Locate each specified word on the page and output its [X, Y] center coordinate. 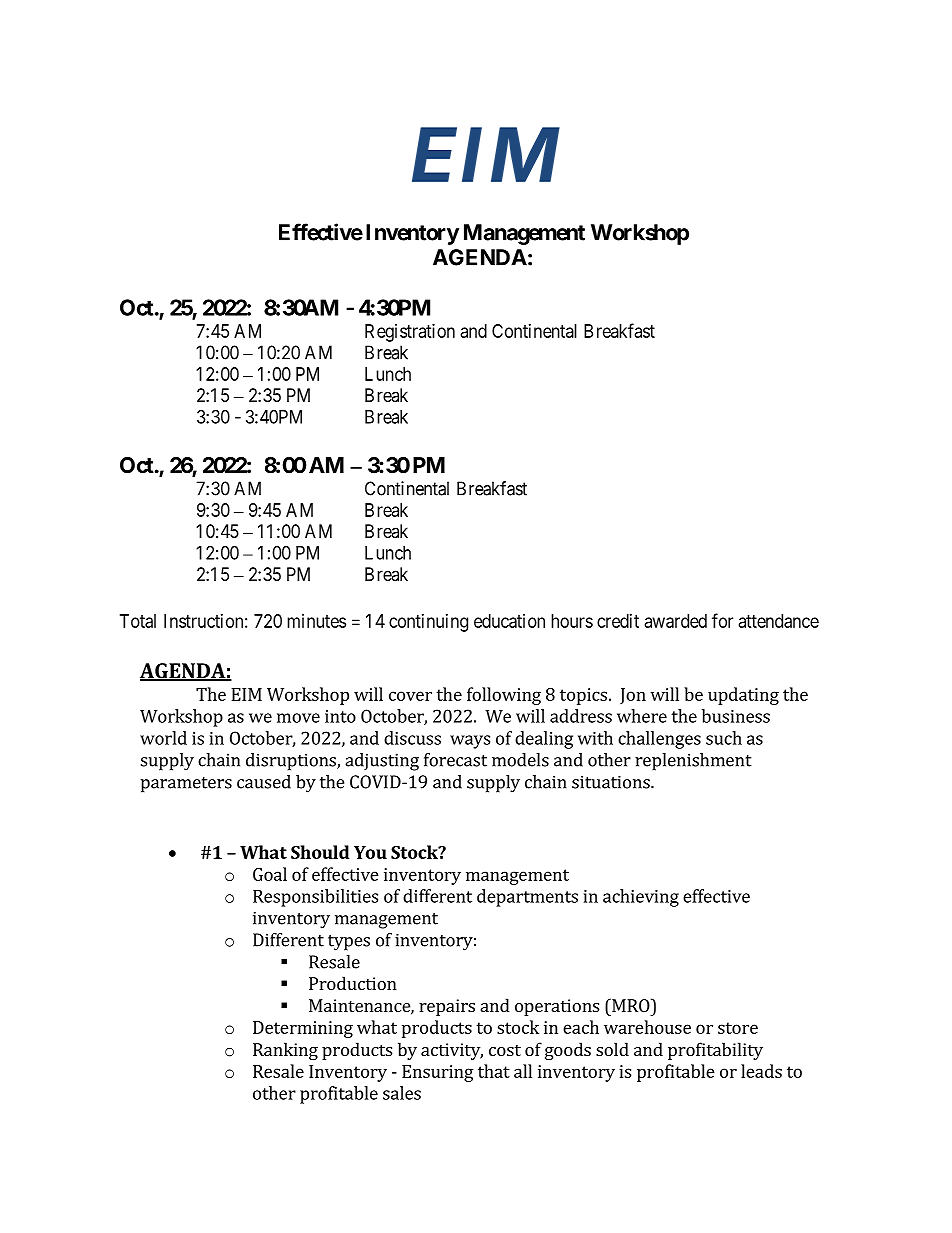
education [509, 621]
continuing [428, 623]
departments [527, 898]
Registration [410, 333]
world [163, 738]
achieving [641, 898]
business [736, 716]
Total [138, 621]
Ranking [285, 1051]
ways [470, 742]
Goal [270, 874]
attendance [779, 621]
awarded [676, 621]
